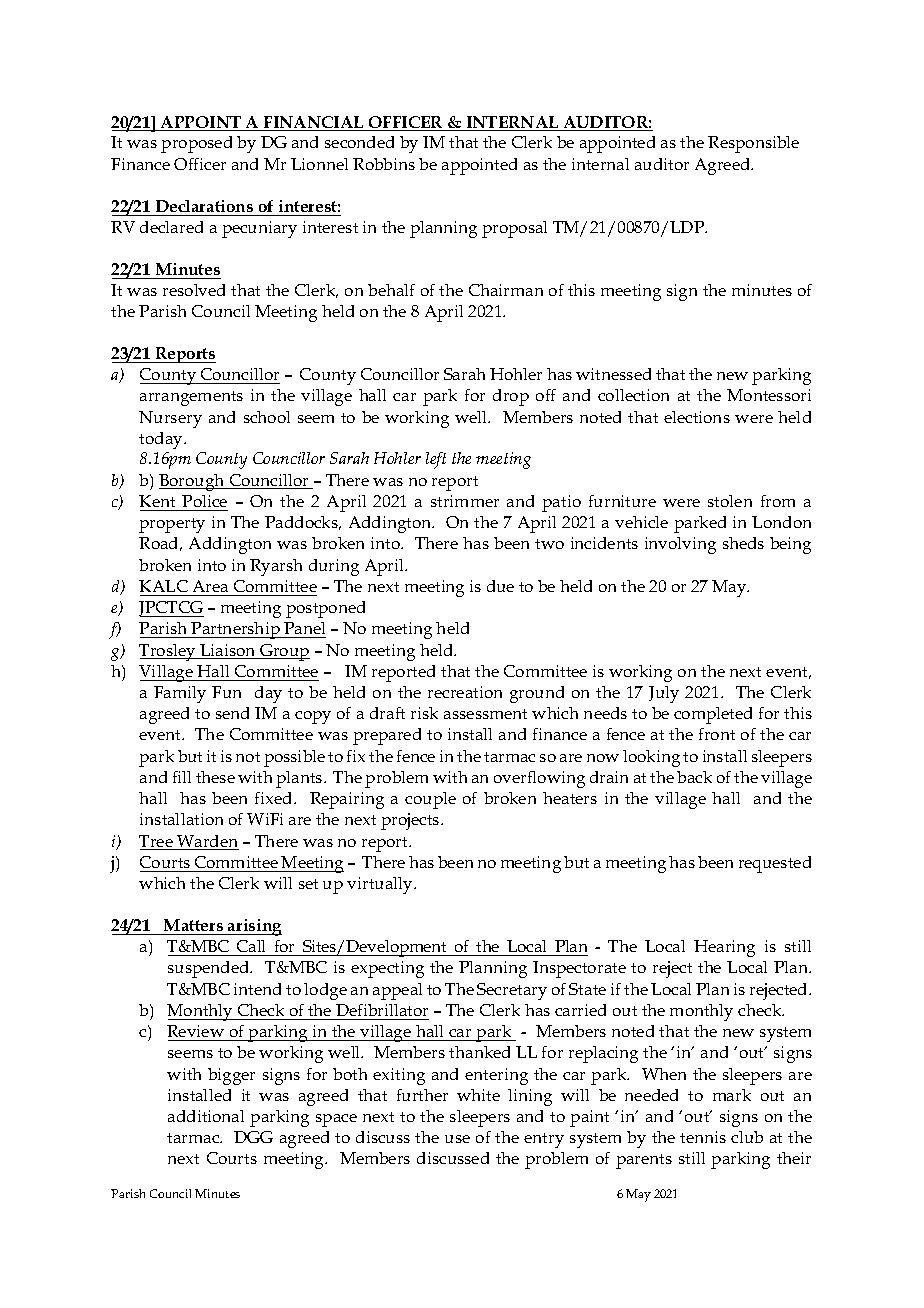  I want to click on stolen, so click(730, 501).
